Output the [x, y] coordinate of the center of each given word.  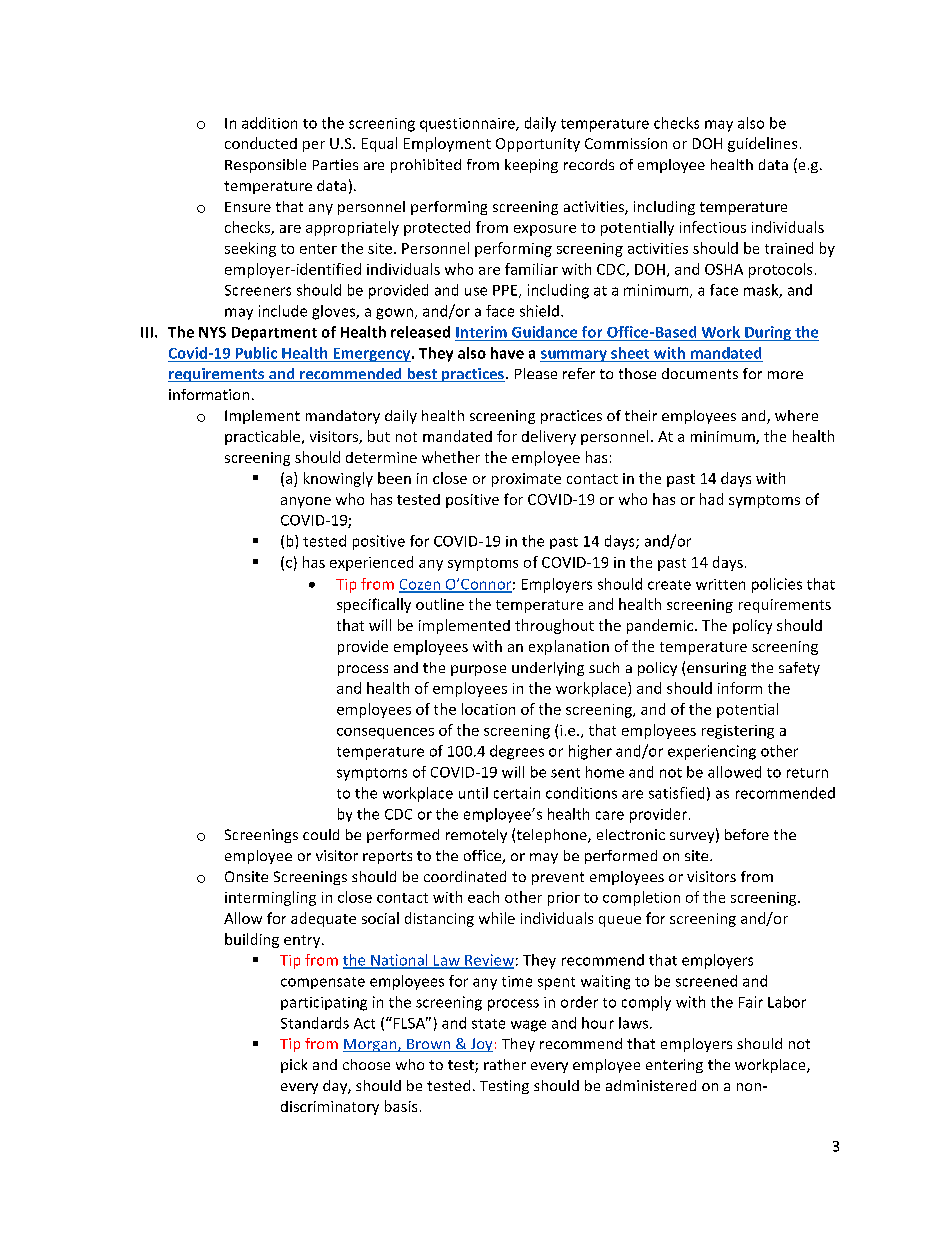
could [321, 834]
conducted [261, 143]
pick [294, 1066]
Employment [447, 144]
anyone [306, 502]
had [711, 499]
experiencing [712, 752]
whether [451, 457]
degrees [517, 752]
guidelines [762, 144]
